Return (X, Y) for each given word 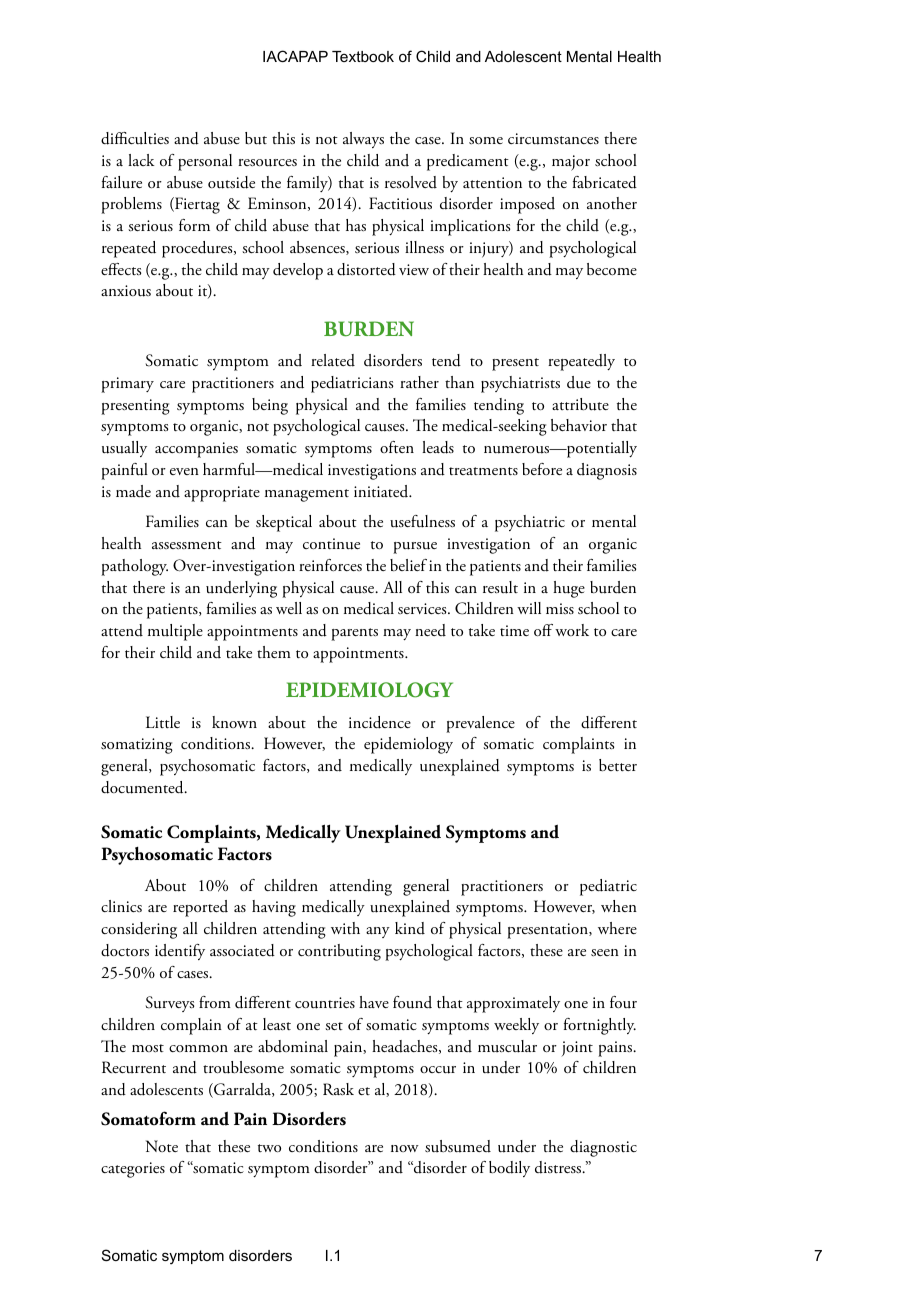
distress (559, 1167)
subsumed (458, 1146)
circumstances (553, 139)
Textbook (363, 56)
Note (162, 1146)
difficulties (135, 138)
